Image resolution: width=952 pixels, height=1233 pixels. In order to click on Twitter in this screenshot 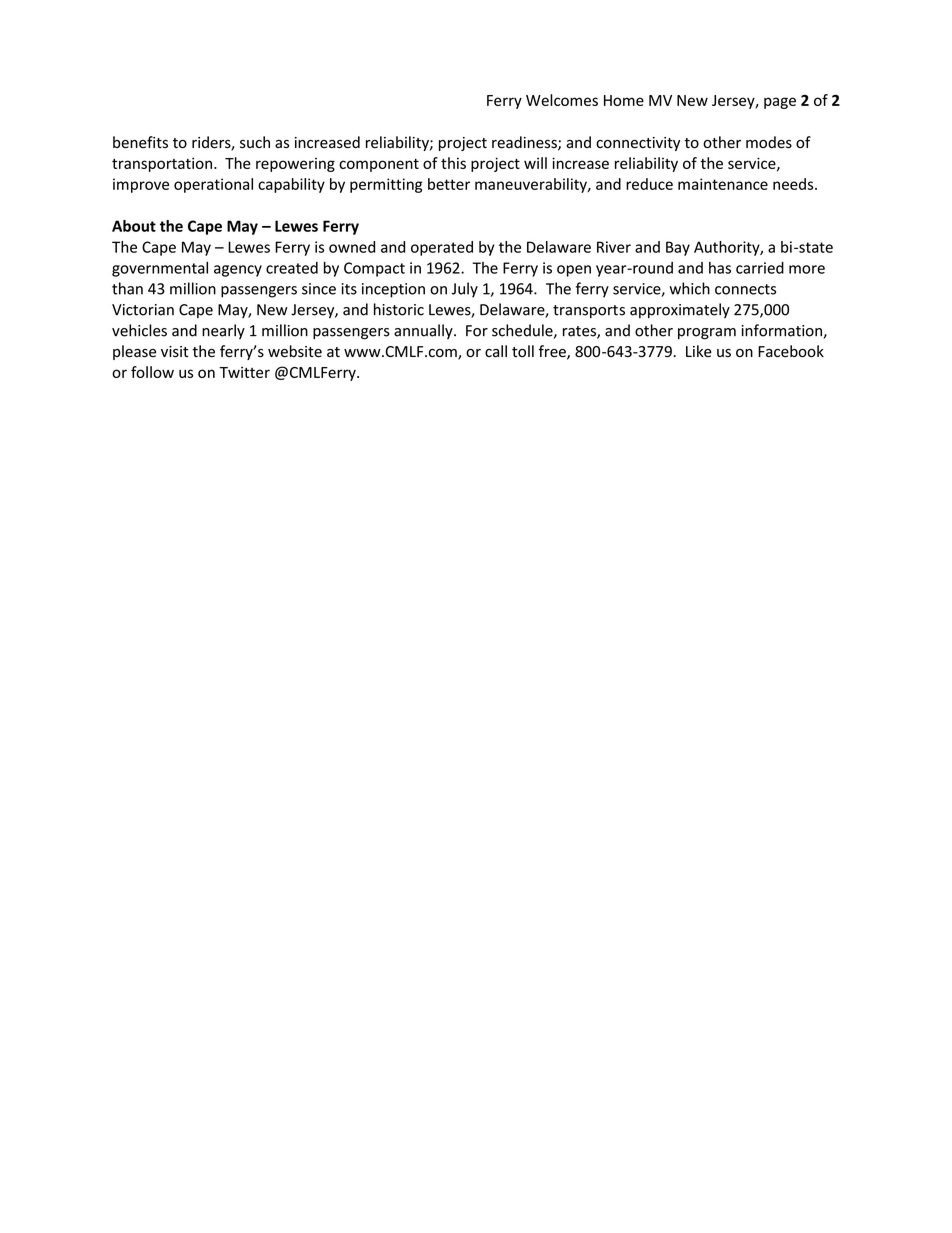, I will do `click(244, 372)`.
